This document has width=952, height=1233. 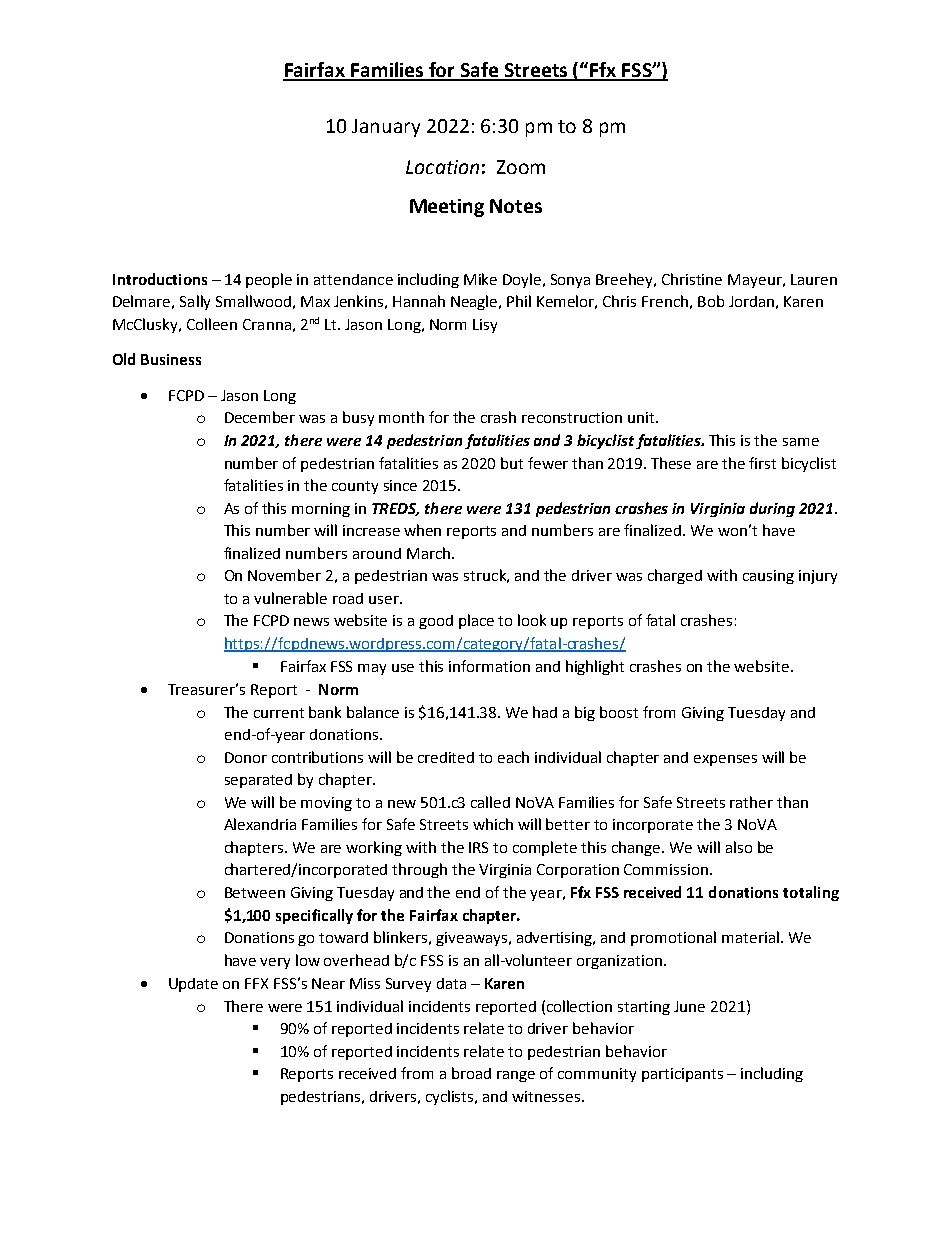 What do you see at coordinates (160, 279) in the document?
I see `Introductions` at bounding box center [160, 279].
